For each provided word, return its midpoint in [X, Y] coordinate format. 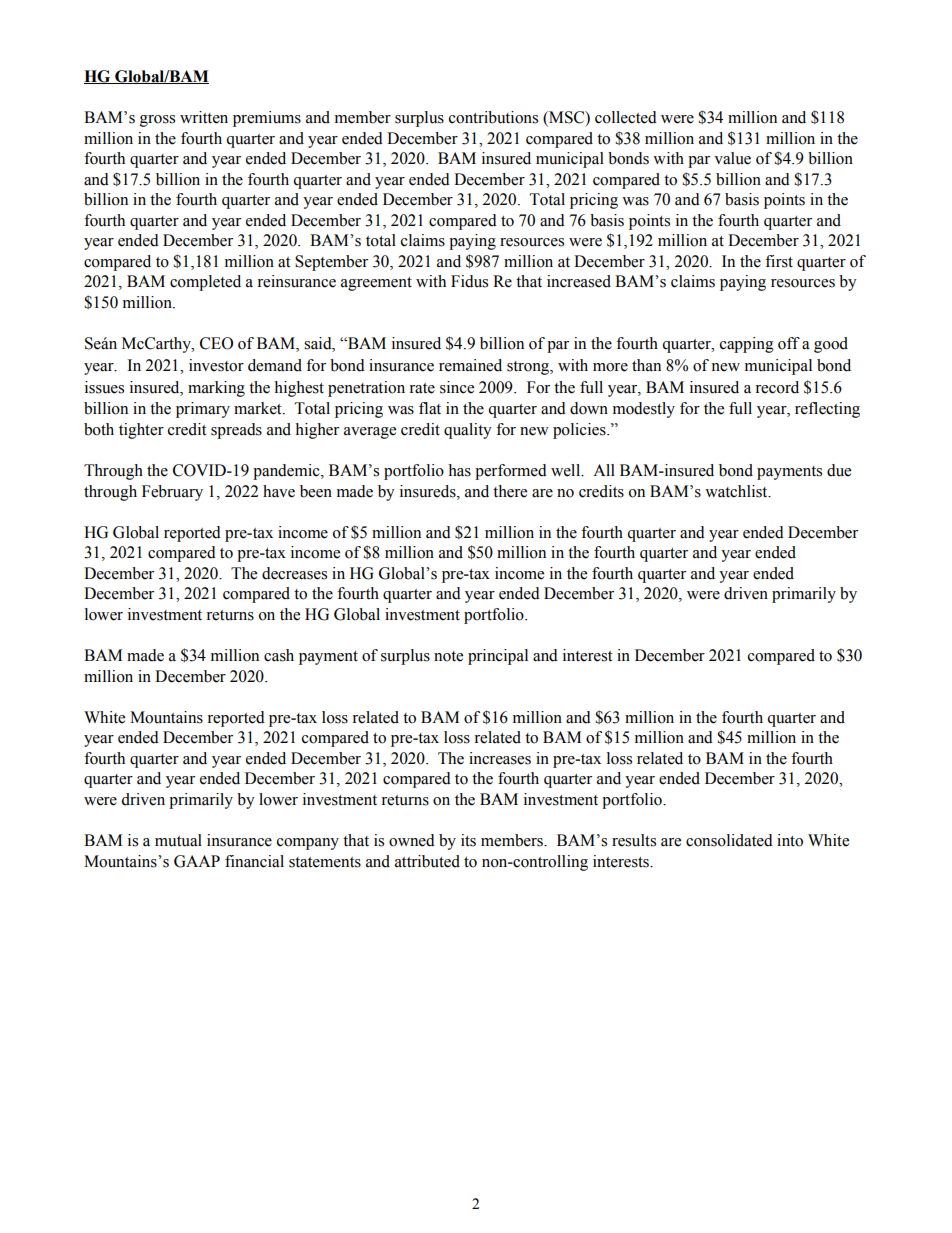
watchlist [737, 491]
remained [470, 365]
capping [747, 345]
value [732, 158]
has [459, 470]
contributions [493, 117]
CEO [216, 343]
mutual [178, 840]
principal [498, 657]
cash [279, 655]
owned [412, 840]
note [448, 656]
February [172, 493]
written [204, 117]
